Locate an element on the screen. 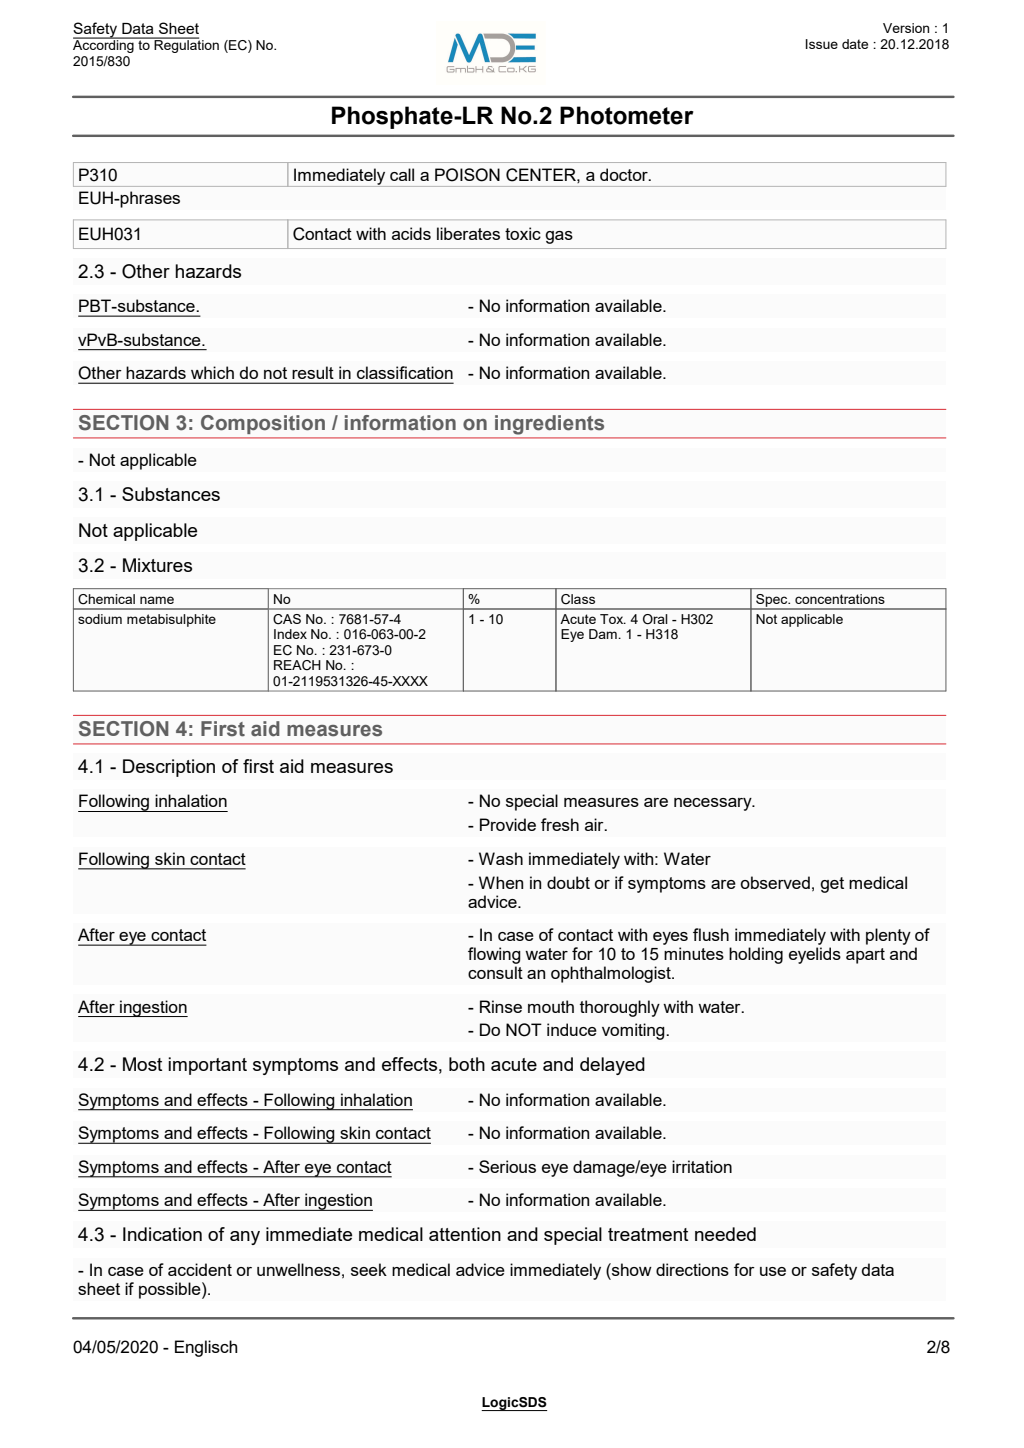  metabisulphite is located at coordinates (171, 620).
